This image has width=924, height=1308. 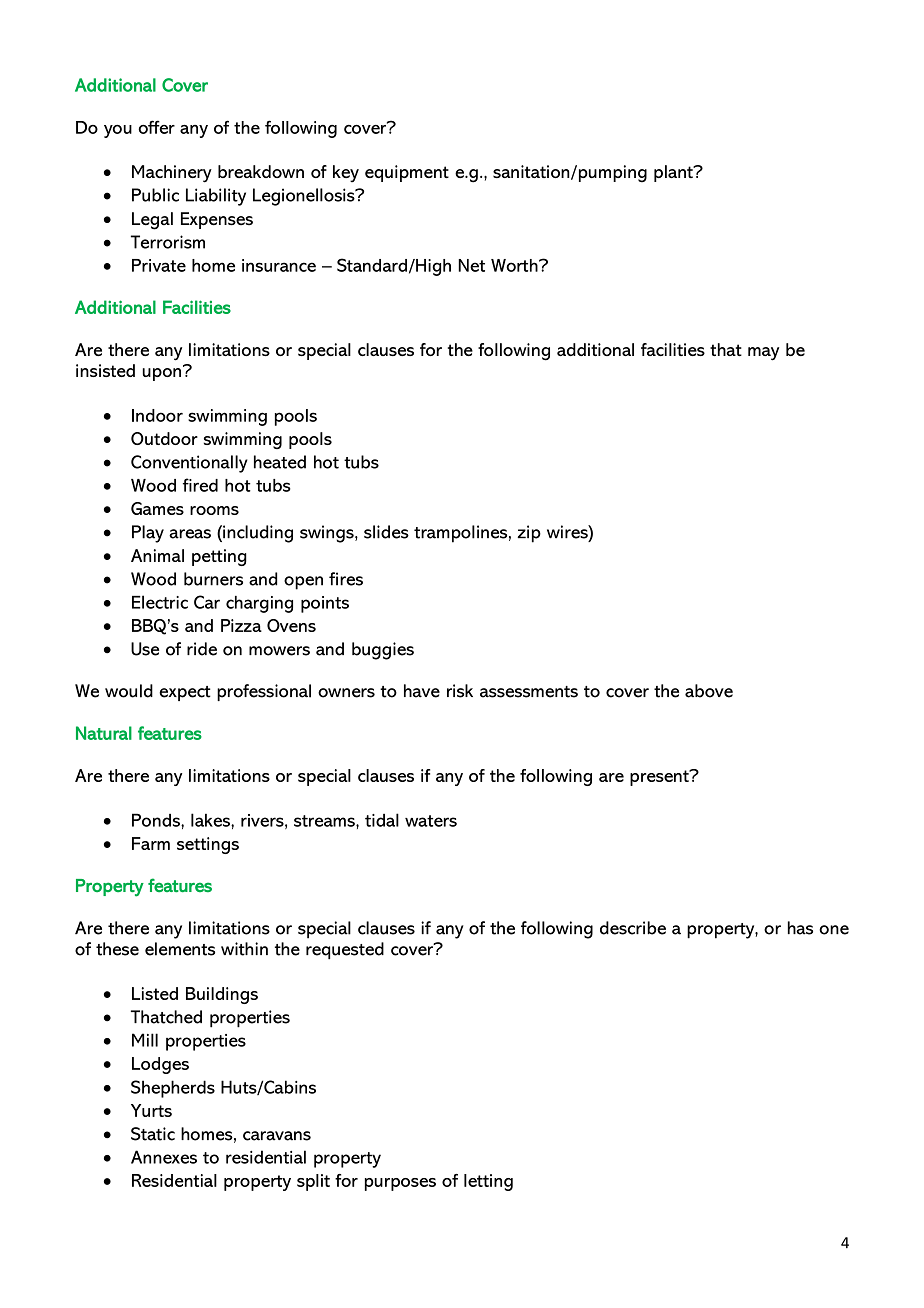 What do you see at coordinates (407, 173) in the image?
I see `equipment` at bounding box center [407, 173].
